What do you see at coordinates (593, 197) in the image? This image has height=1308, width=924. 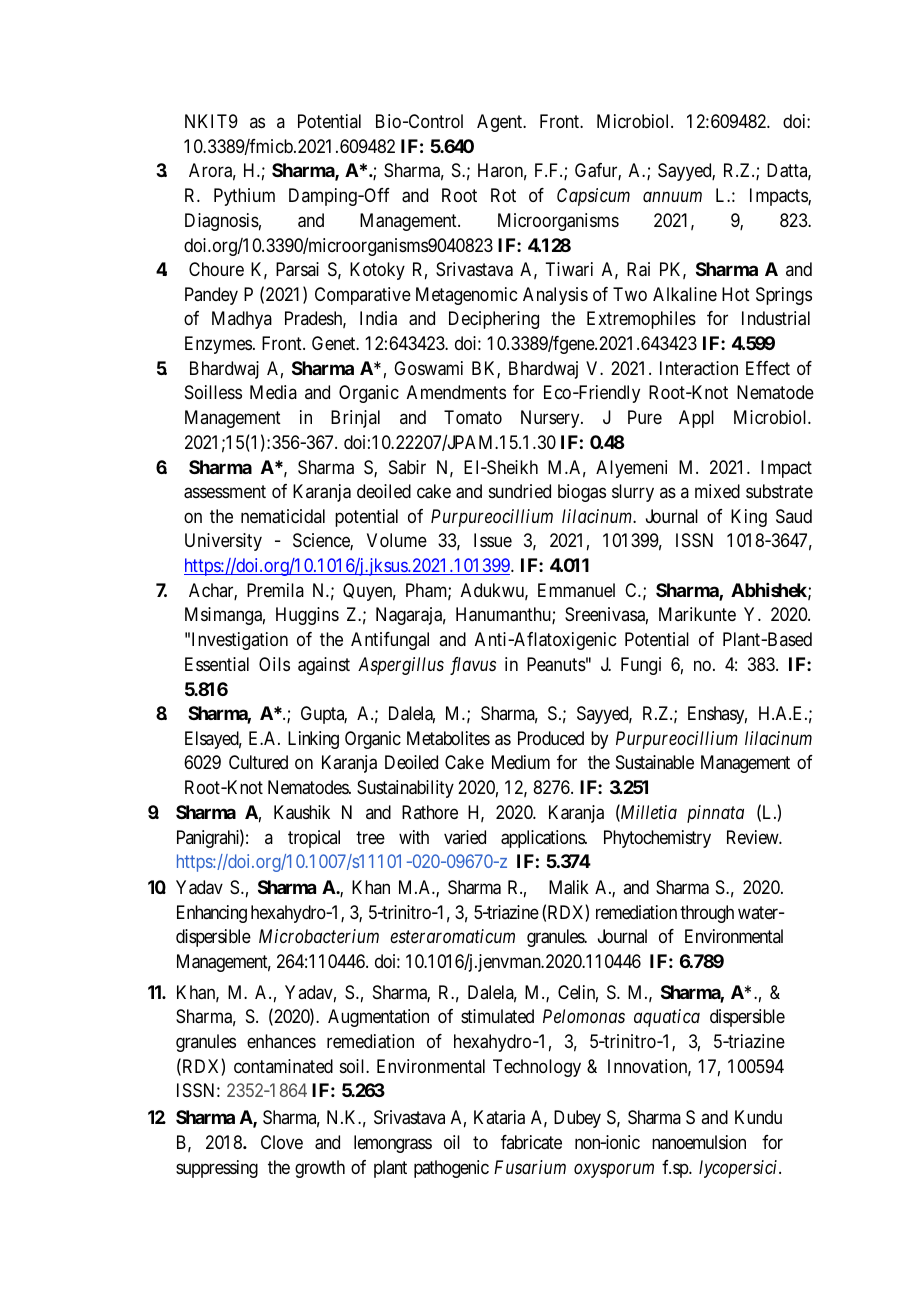 I see `Capsicum` at bounding box center [593, 197].
